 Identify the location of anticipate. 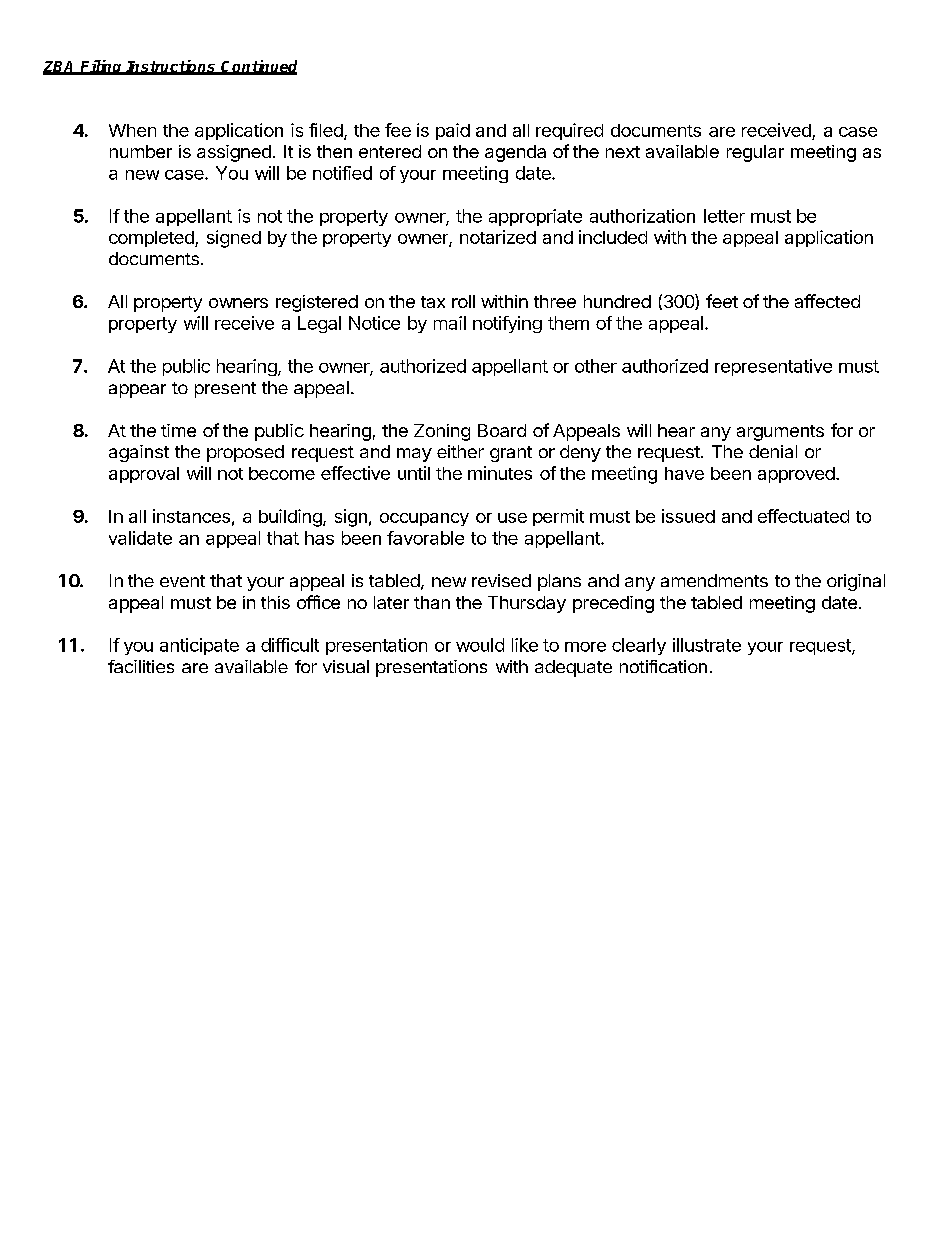
(199, 646).
